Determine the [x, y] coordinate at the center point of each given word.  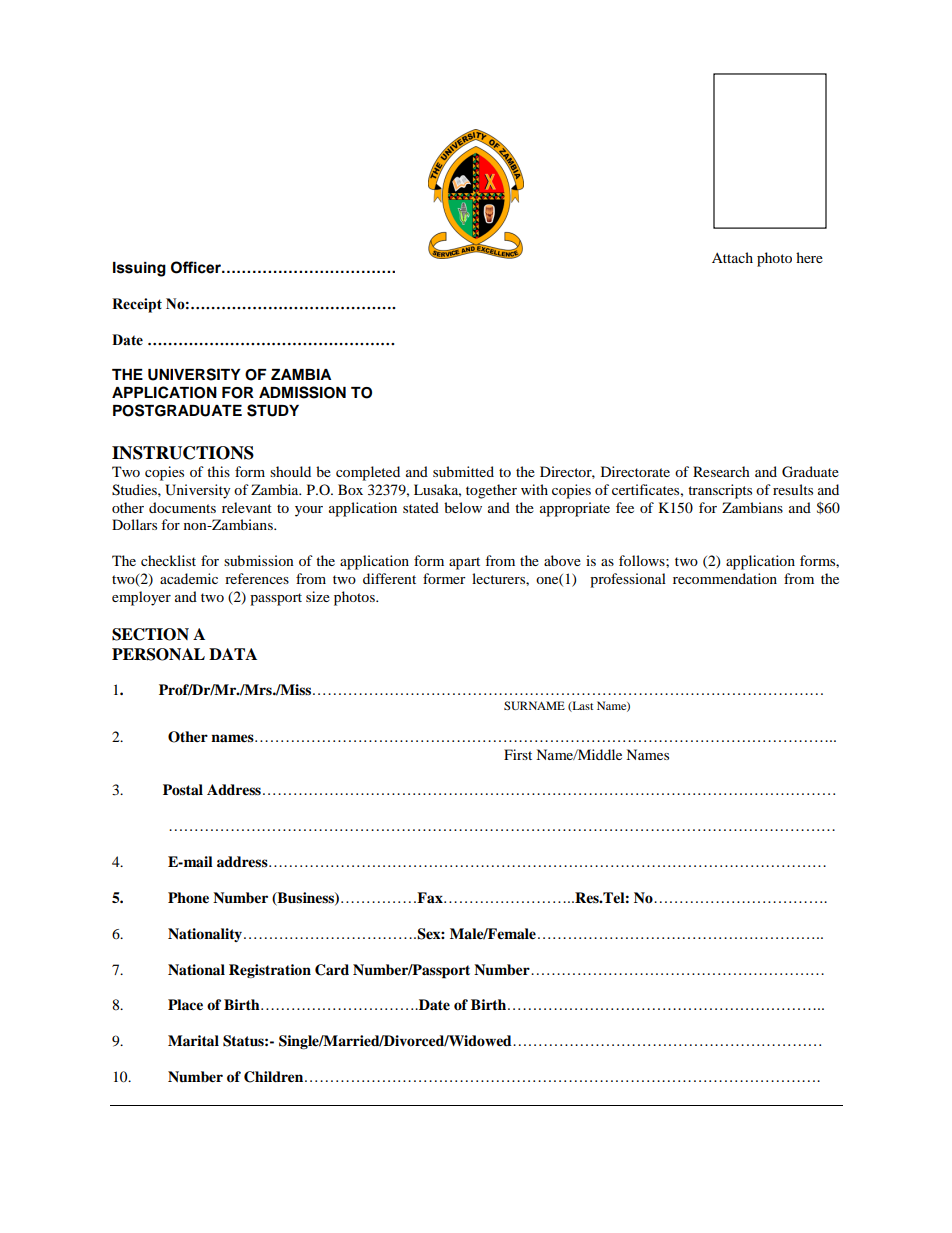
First [518, 754]
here [809, 257]
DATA [233, 654]
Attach [732, 257]
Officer [197, 267]
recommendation [725, 578]
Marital [193, 1040]
